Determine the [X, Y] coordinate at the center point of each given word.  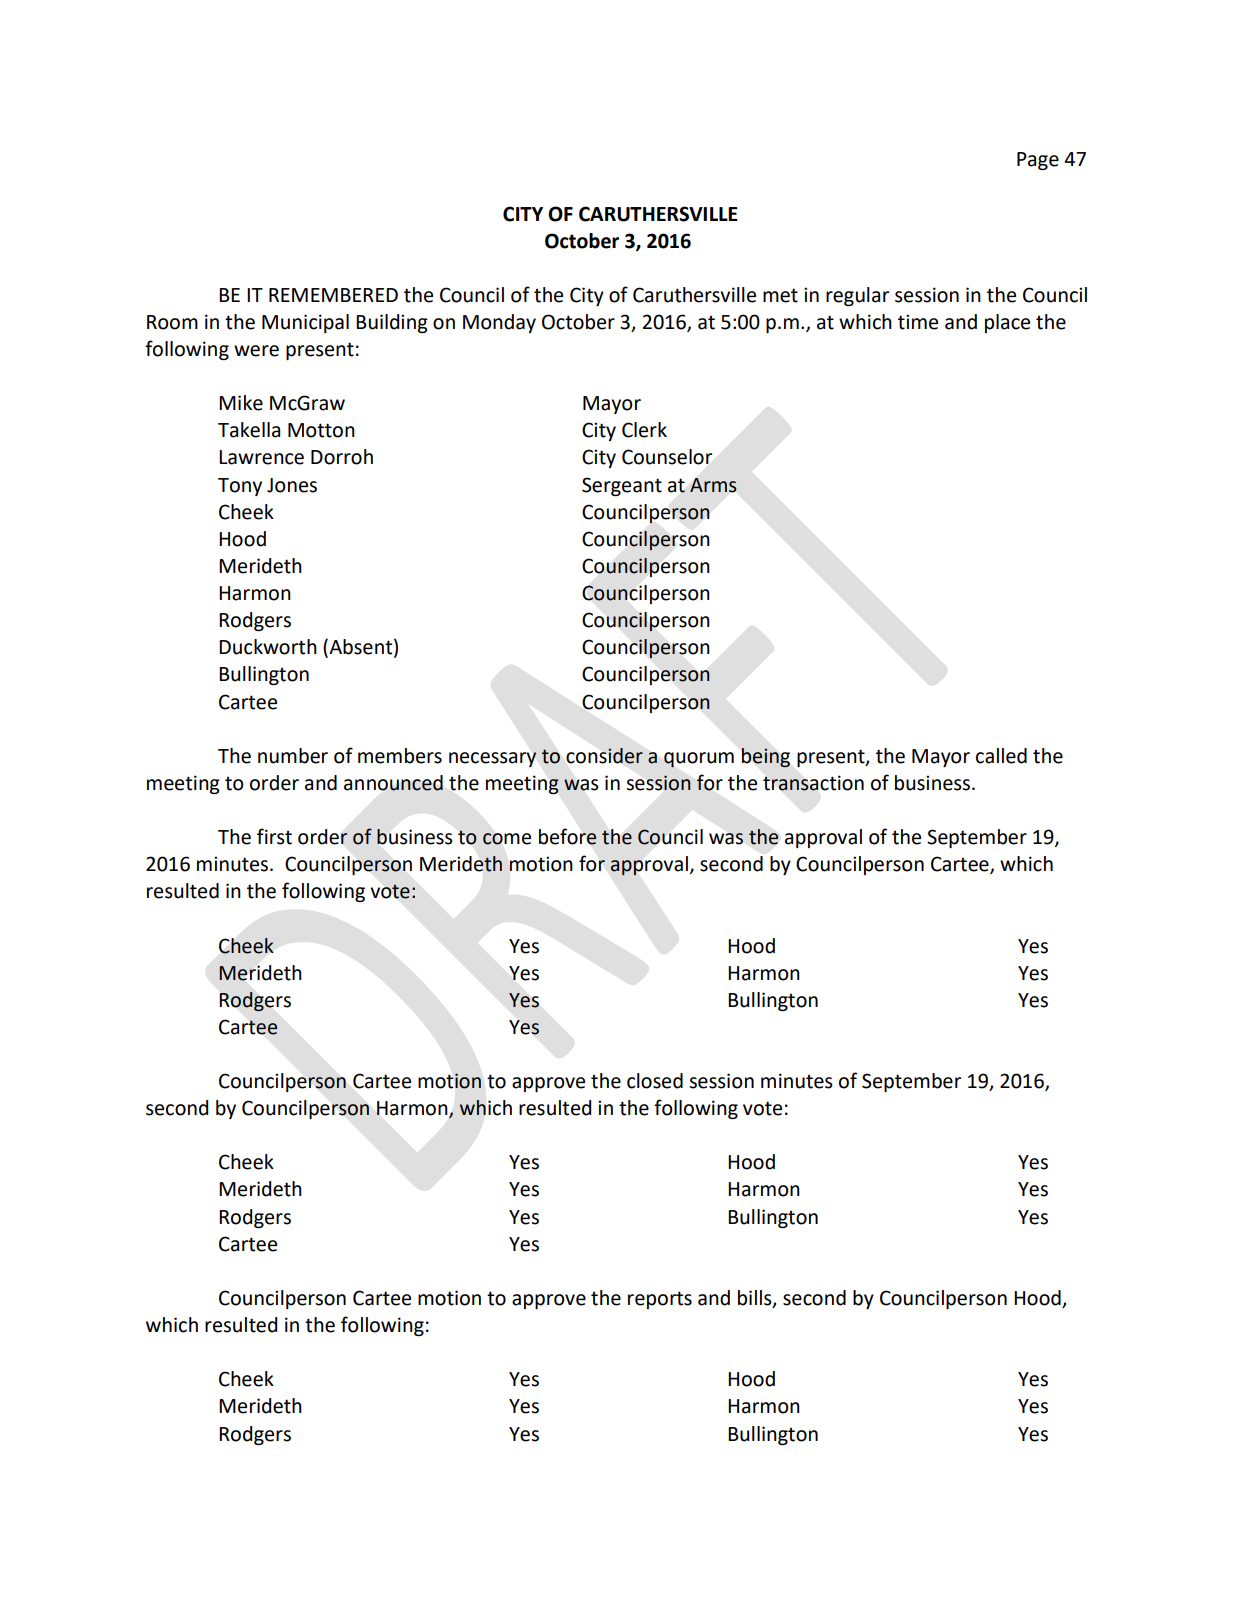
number [293, 756]
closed [655, 1081]
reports [660, 1300]
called [1001, 756]
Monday [499, 323]
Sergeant [622, 486]
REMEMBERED [333, 295]
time [918, 322]
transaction [813, 783]
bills [756, 1299]
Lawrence [261, 457]
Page [1038, 161]
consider [604, 756]
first [274, 836]
